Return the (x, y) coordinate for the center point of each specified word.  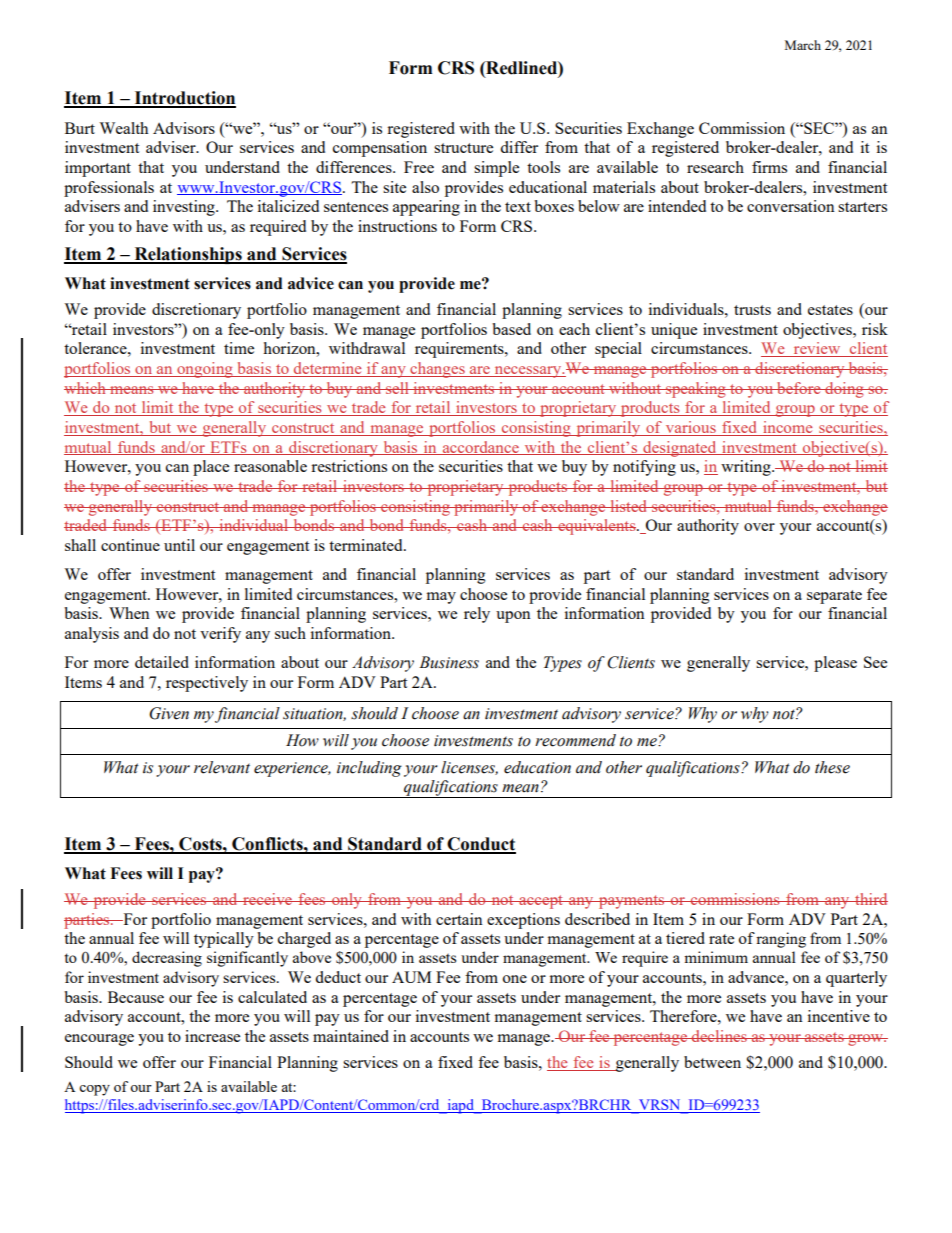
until (179, 545)
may (441, 598)
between (712, 1062)
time (239, 348)
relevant (222, 767)
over (759, 527)
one (515, 979)
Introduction (184, 99)
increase (212, 1036)
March (803, 45)
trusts (752, 310)
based (511, 329)
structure (463, 148)
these (832, 767)
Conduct (480, 845)
